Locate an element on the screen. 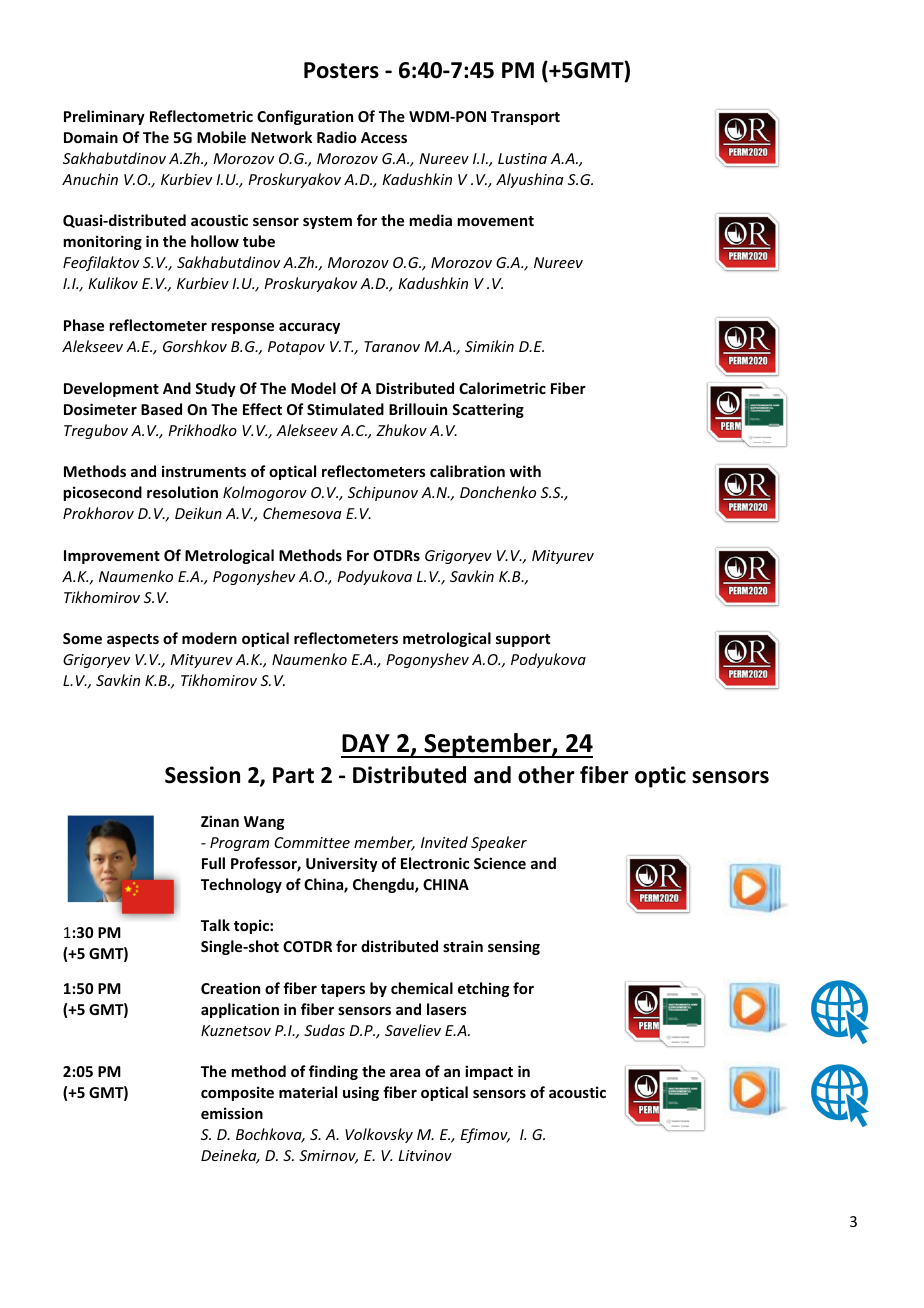 This screenshot has width=924, height=1308. Transport is located at coordinates (525, 118).
